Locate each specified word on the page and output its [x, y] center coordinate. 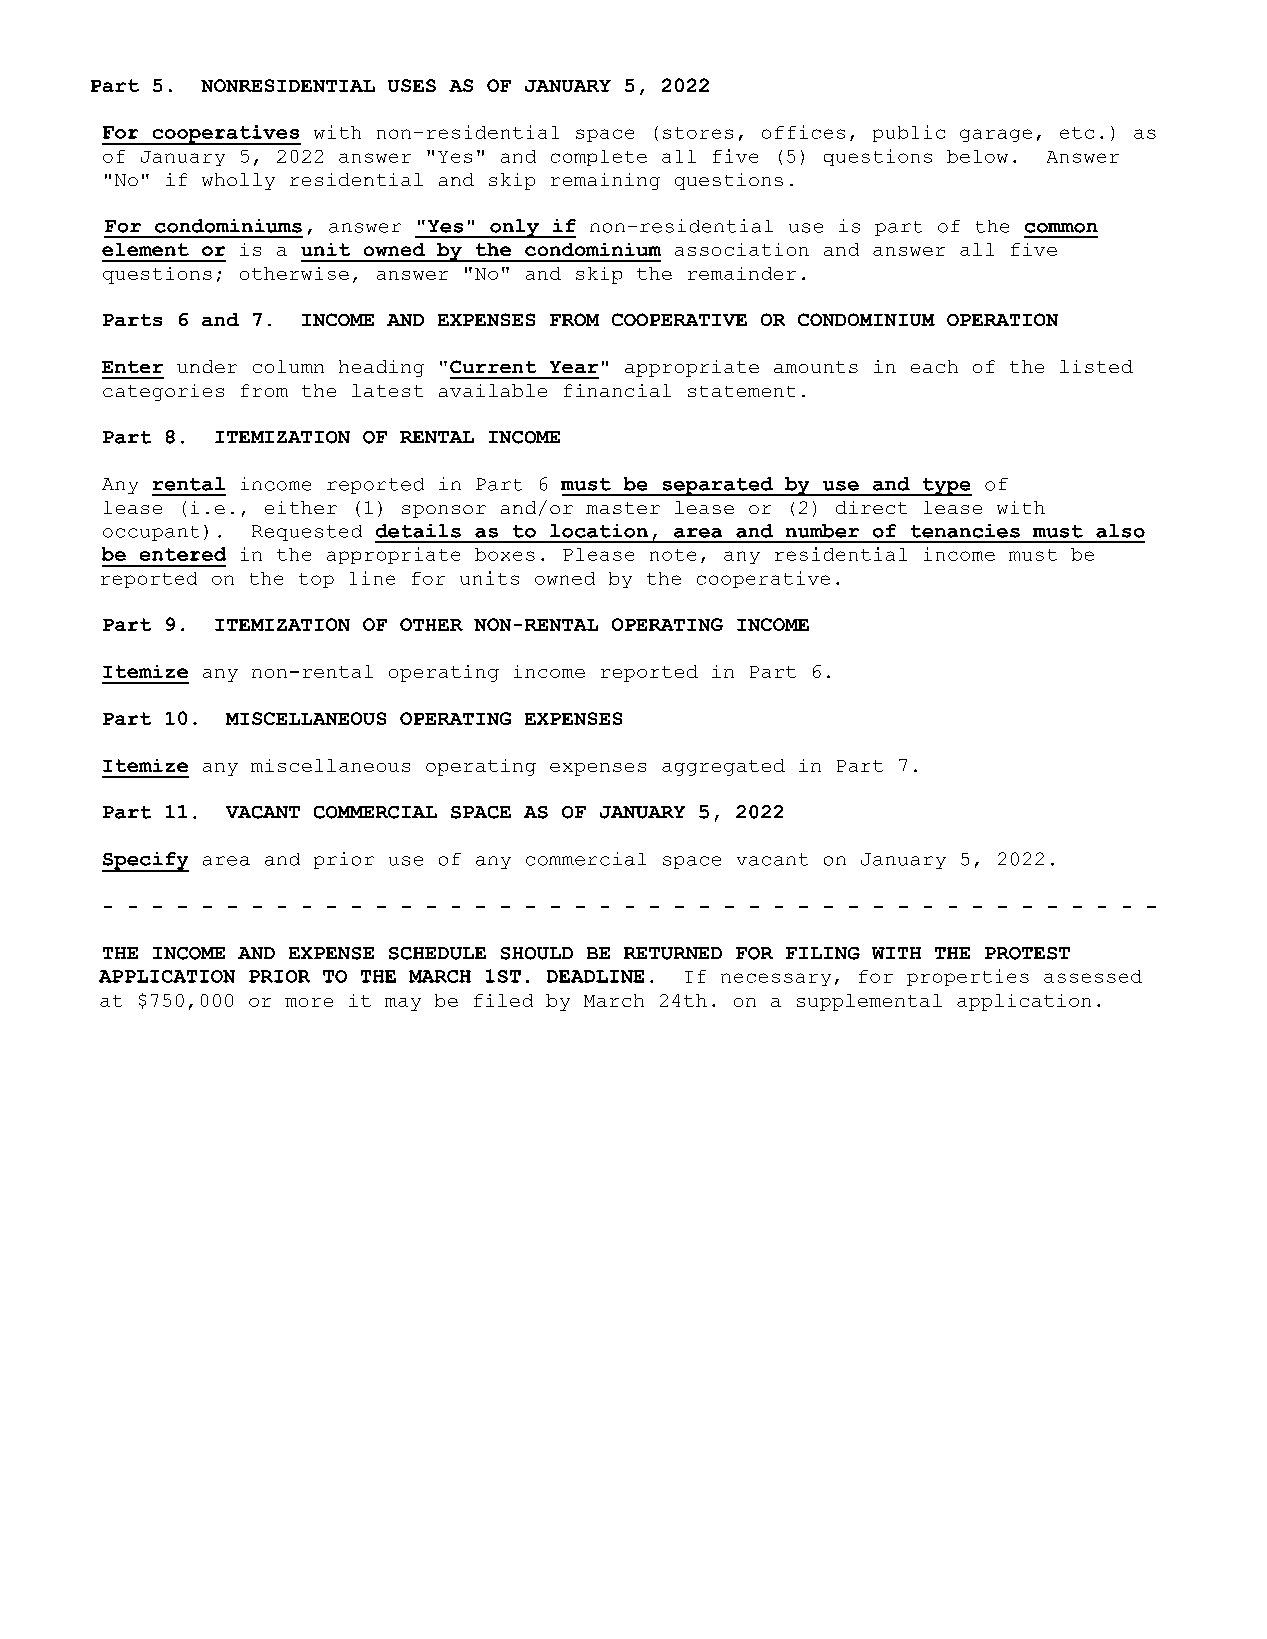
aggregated [723, 767]
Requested [307, 533]
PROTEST [1027, 953]
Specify [145, 862]
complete [599, 158]
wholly [238, 181]
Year [574, 367]
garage [996, 135]
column [288, 366]
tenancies [965, 531]
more [309, 1002]
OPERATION [1002, 319]
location [599, 531]
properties [968, 977]
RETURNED [673, 953]
